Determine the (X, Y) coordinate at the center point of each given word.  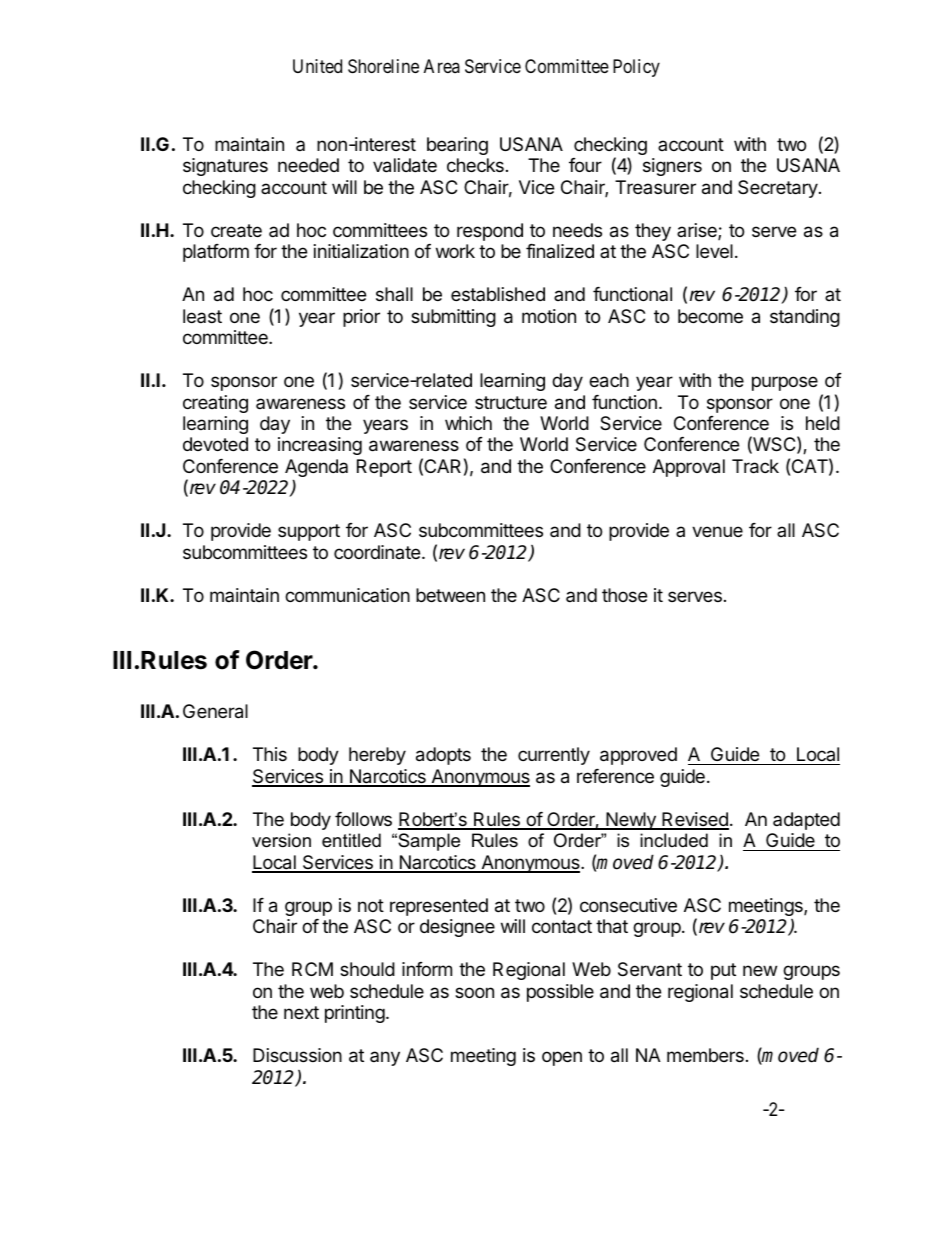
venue (717, 531)
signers (672, 167)
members (705, 1055)
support (309, 532)
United (317, 66)
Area (442, 66)
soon (474, 992)
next (301, 1012)
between (450, 595)
